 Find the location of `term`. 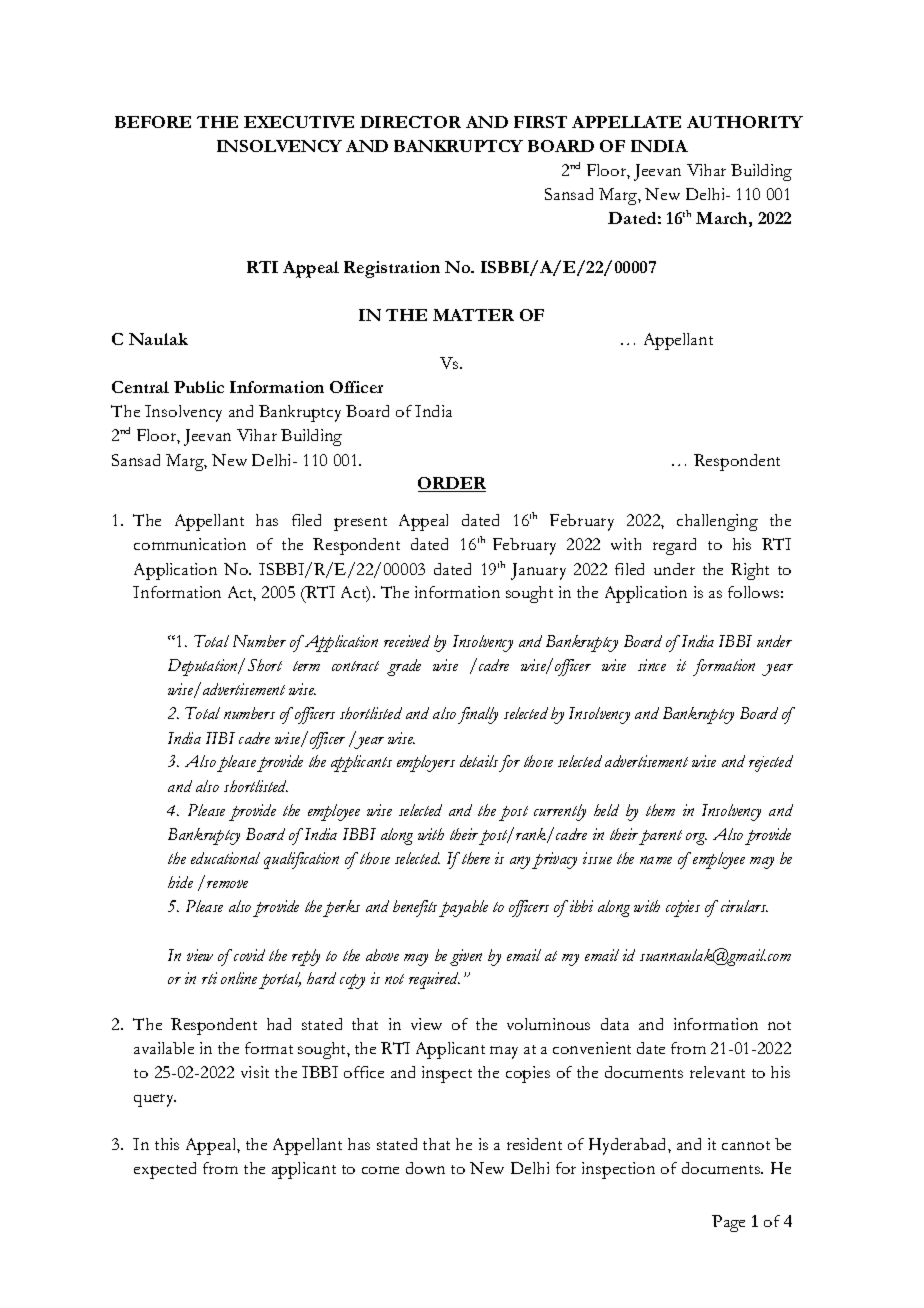

term is located at coordinates (306, 666).
